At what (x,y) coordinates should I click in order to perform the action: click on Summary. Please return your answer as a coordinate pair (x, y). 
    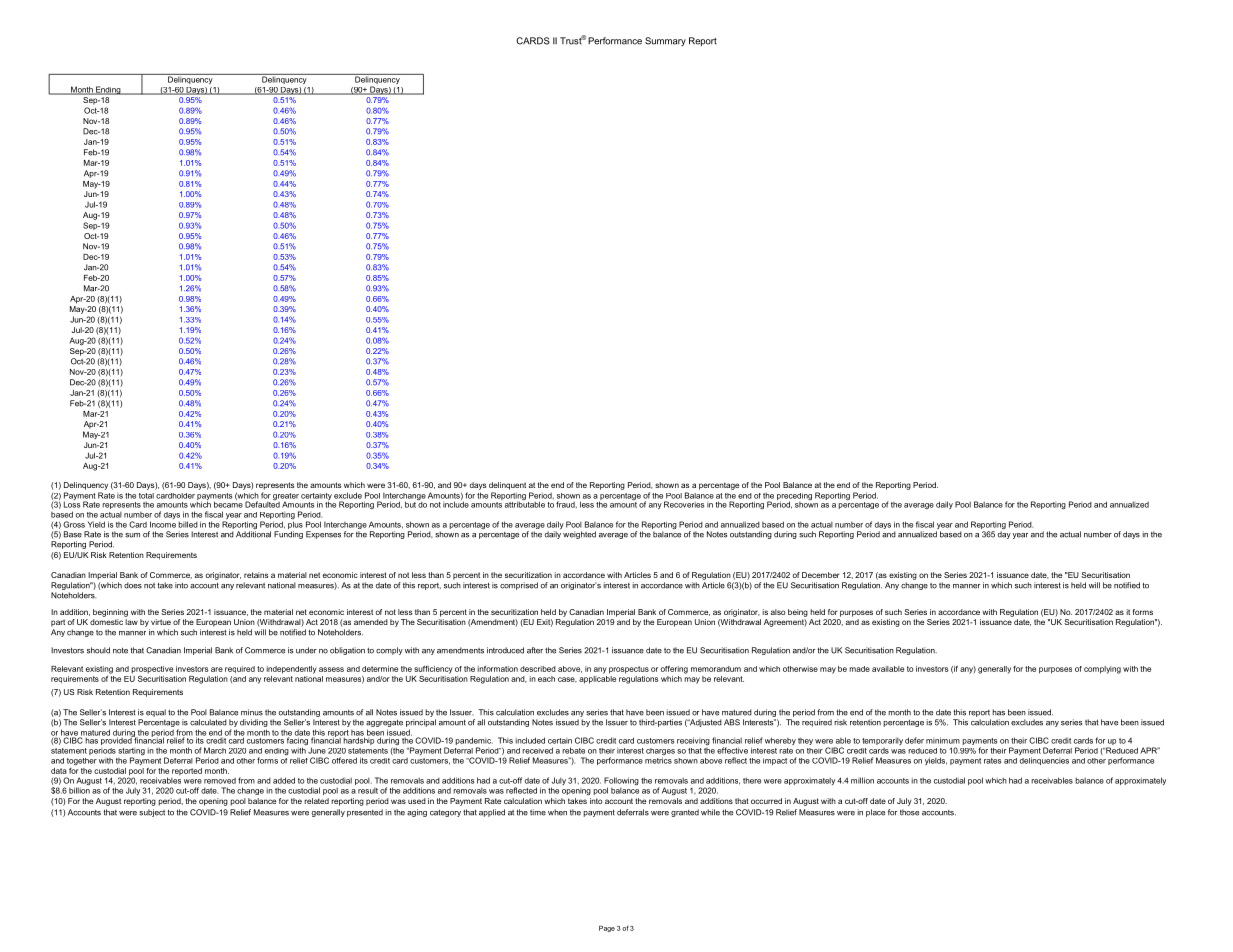
    Looking at the image, I should click on (665, 41).
